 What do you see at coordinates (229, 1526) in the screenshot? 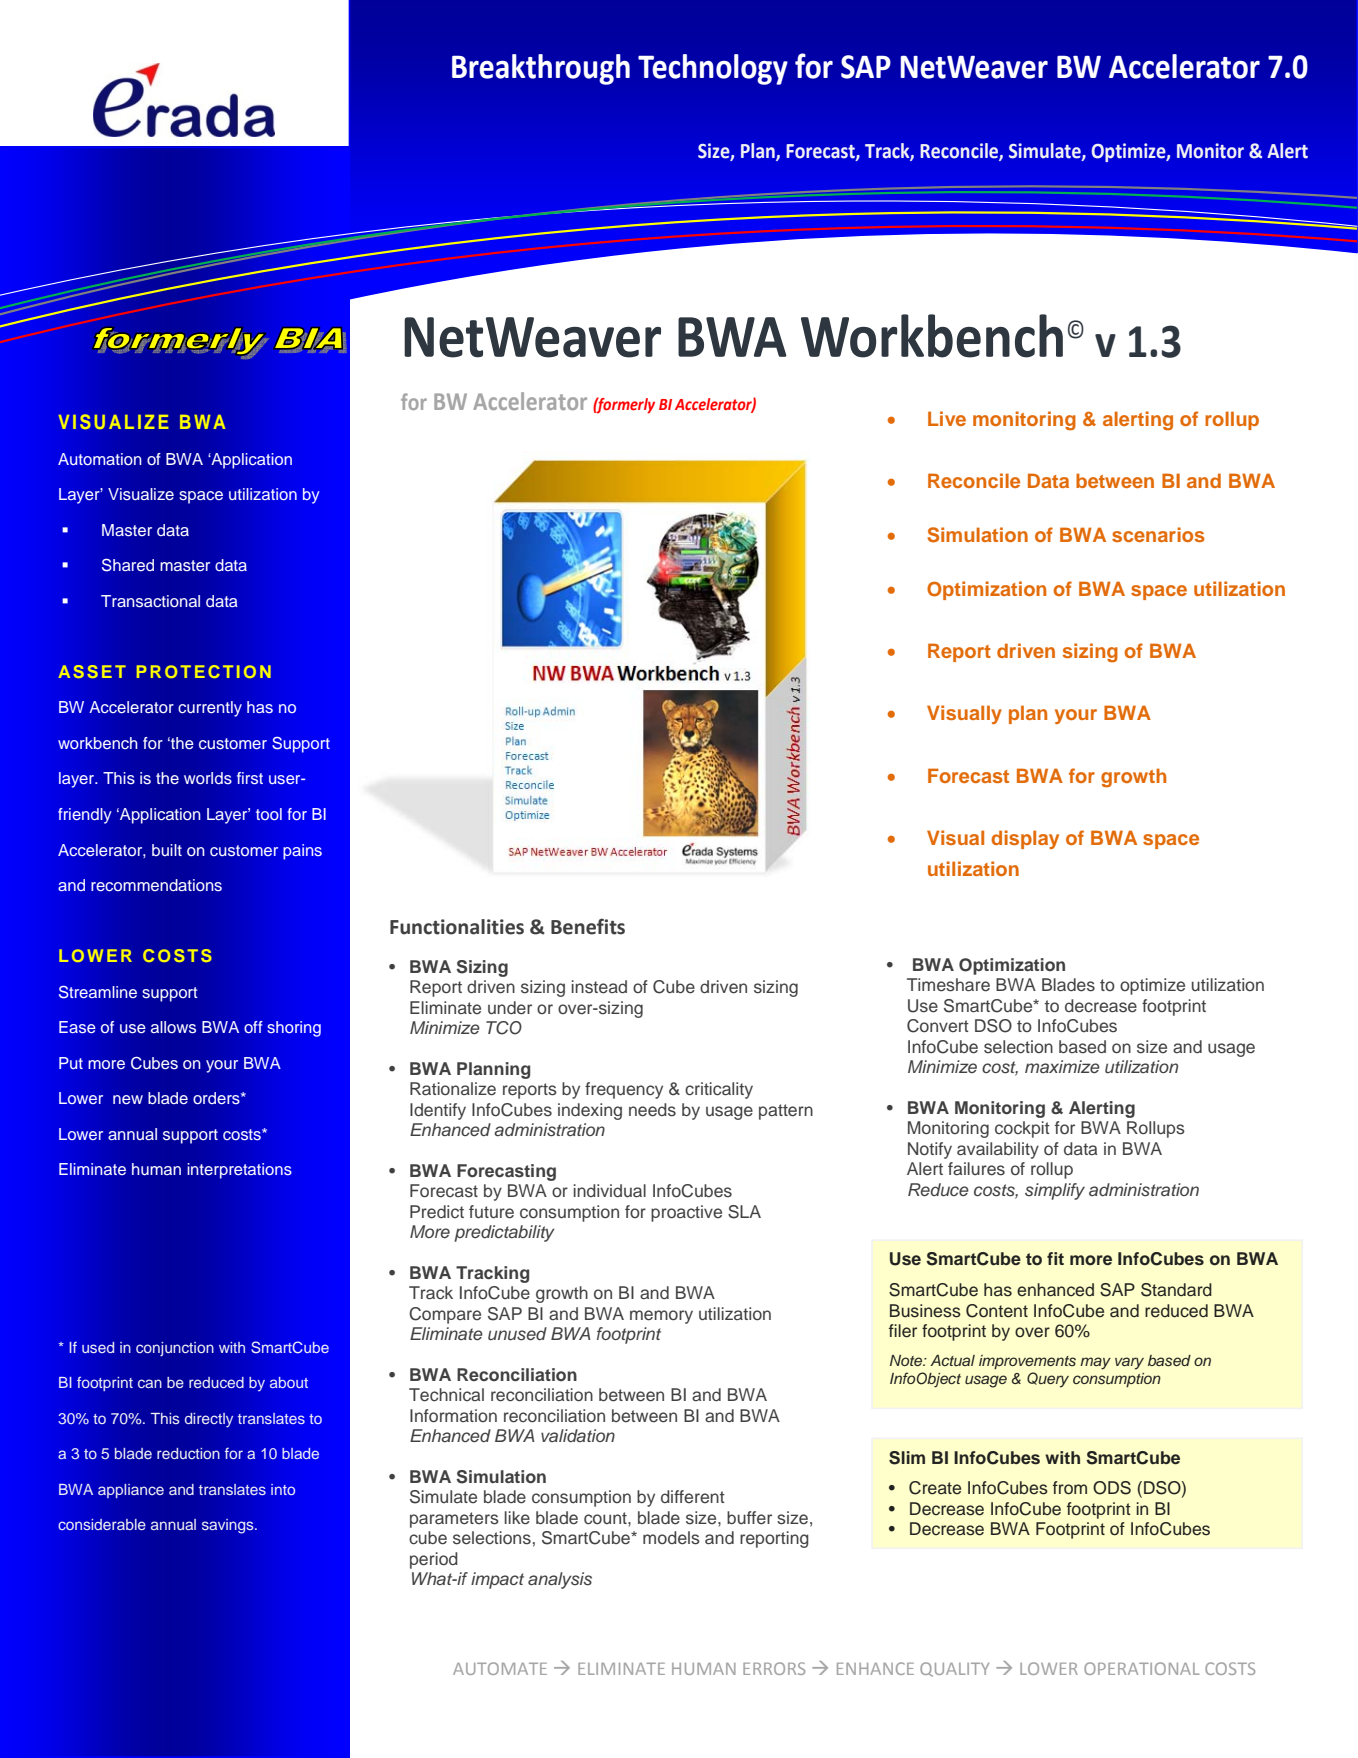
I see `savings` at bounding box center [229, 1526].
